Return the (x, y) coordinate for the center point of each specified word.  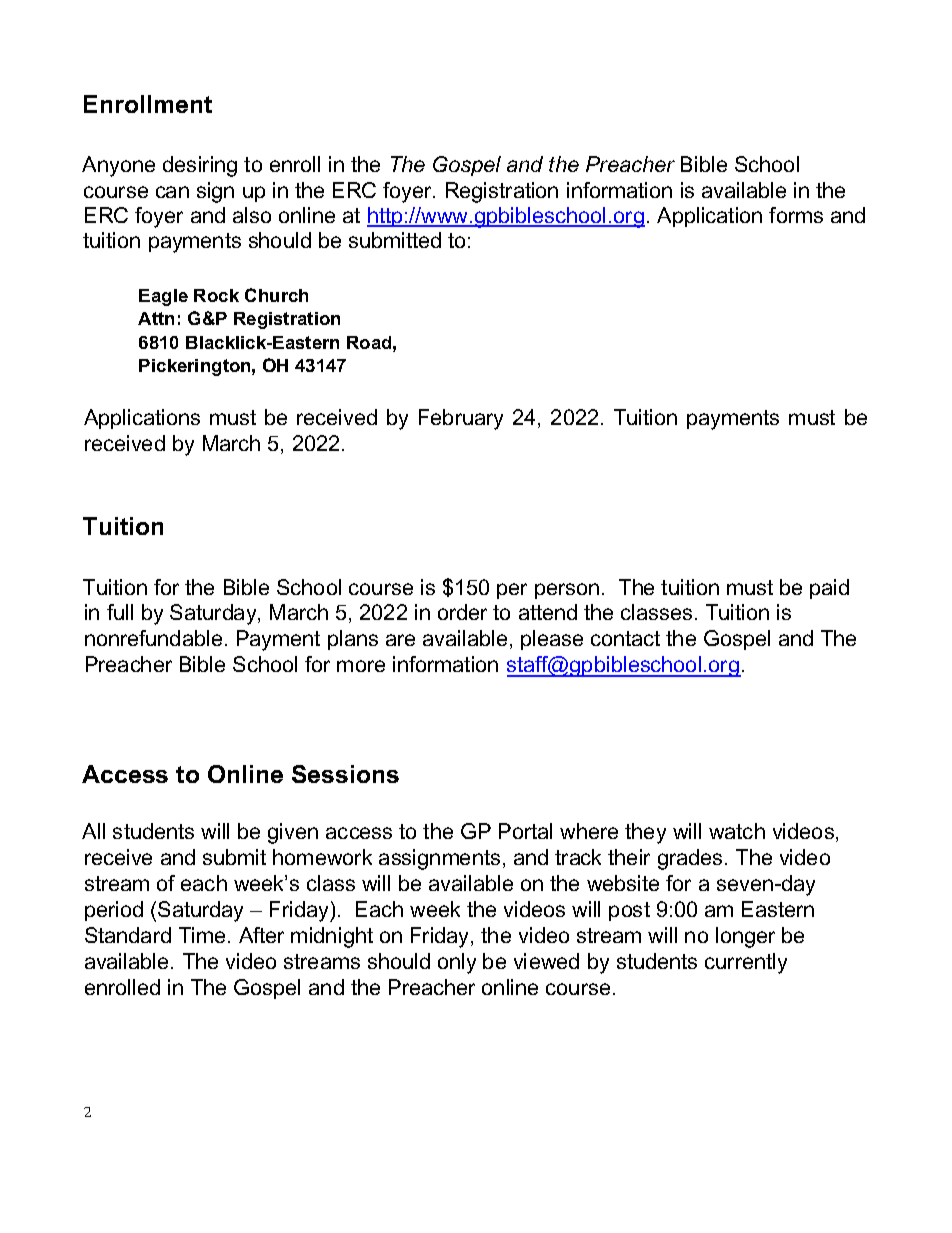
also (252, 215)
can (172, 192)
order (462, 612)
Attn (156, 318)
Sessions (345, 774)
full (120, 612)
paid (829, 589)
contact (625, 638)
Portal (525, 831)
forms (796, 215)
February (461, 419)
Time (204, 935)
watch (737, 831)
